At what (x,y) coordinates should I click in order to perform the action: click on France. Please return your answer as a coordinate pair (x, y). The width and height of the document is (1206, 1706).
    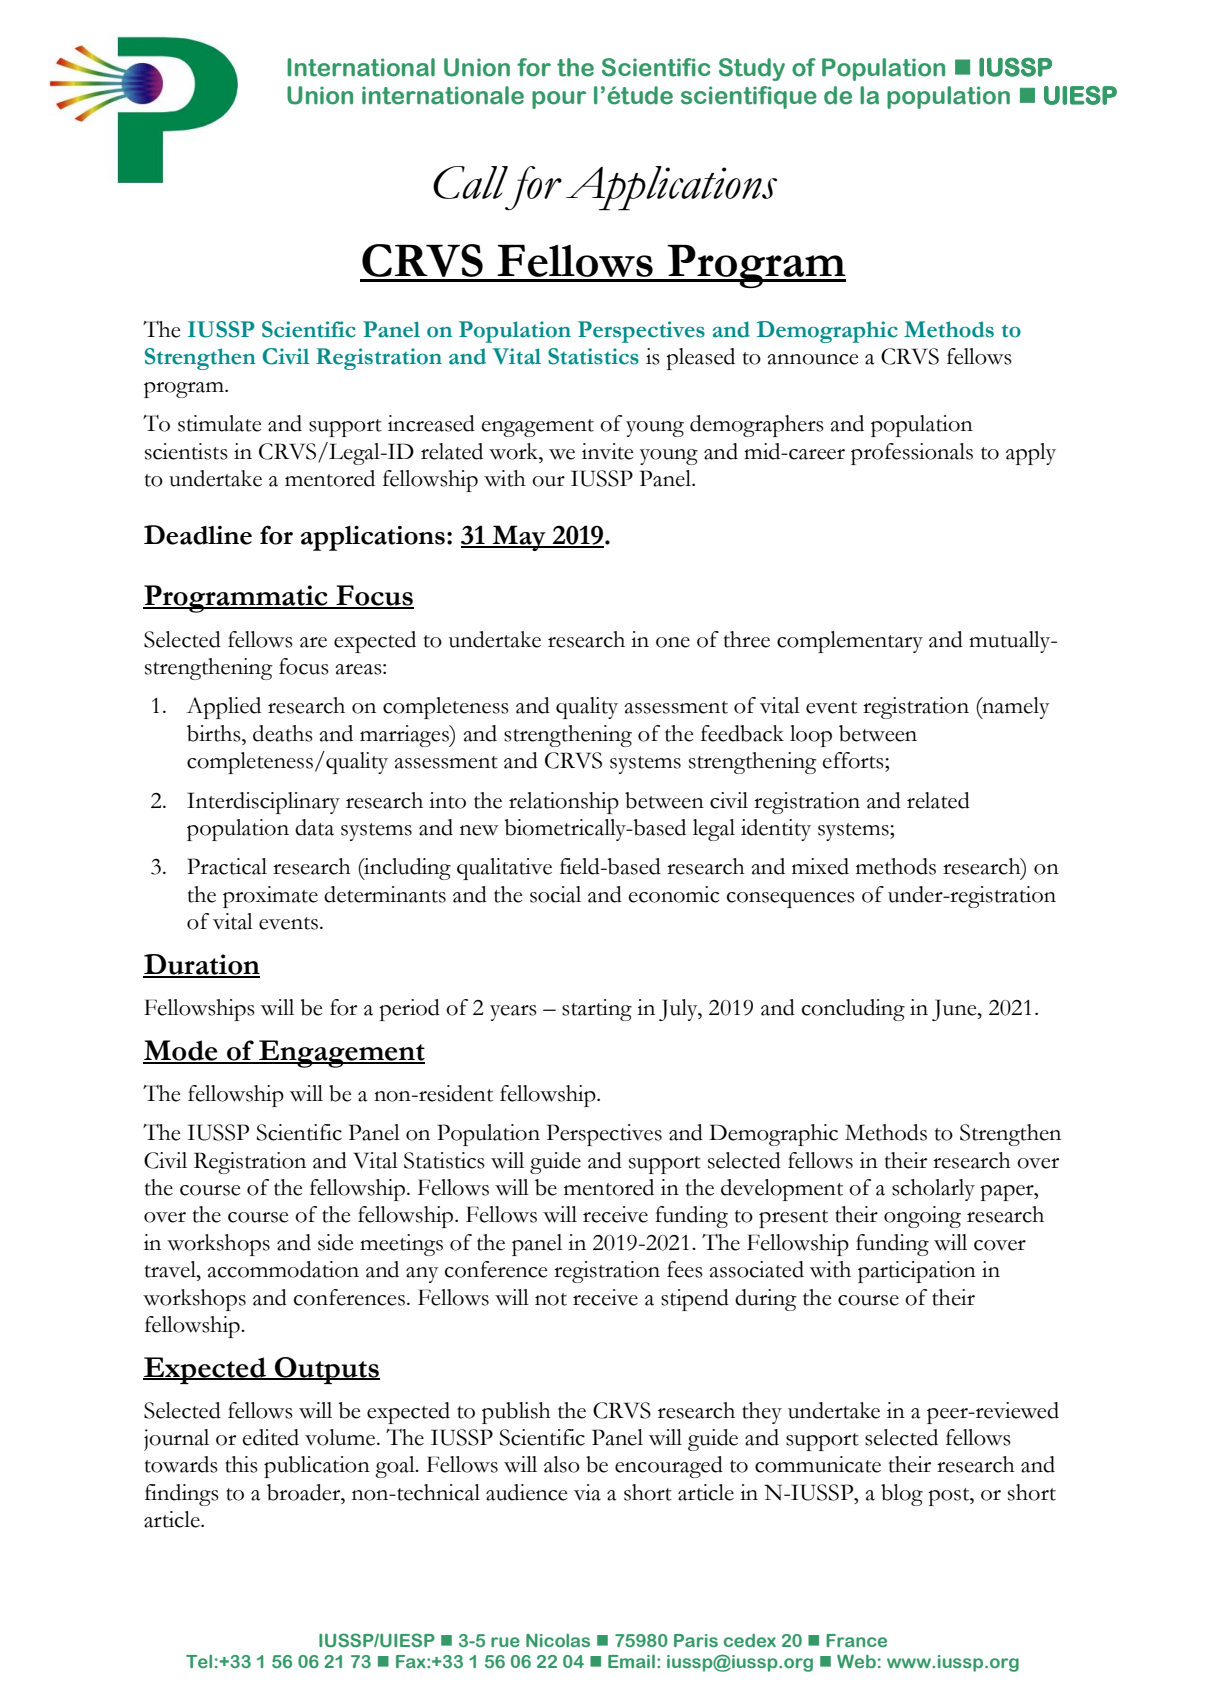
    Looking at the image, I should click on (856, 1640).
